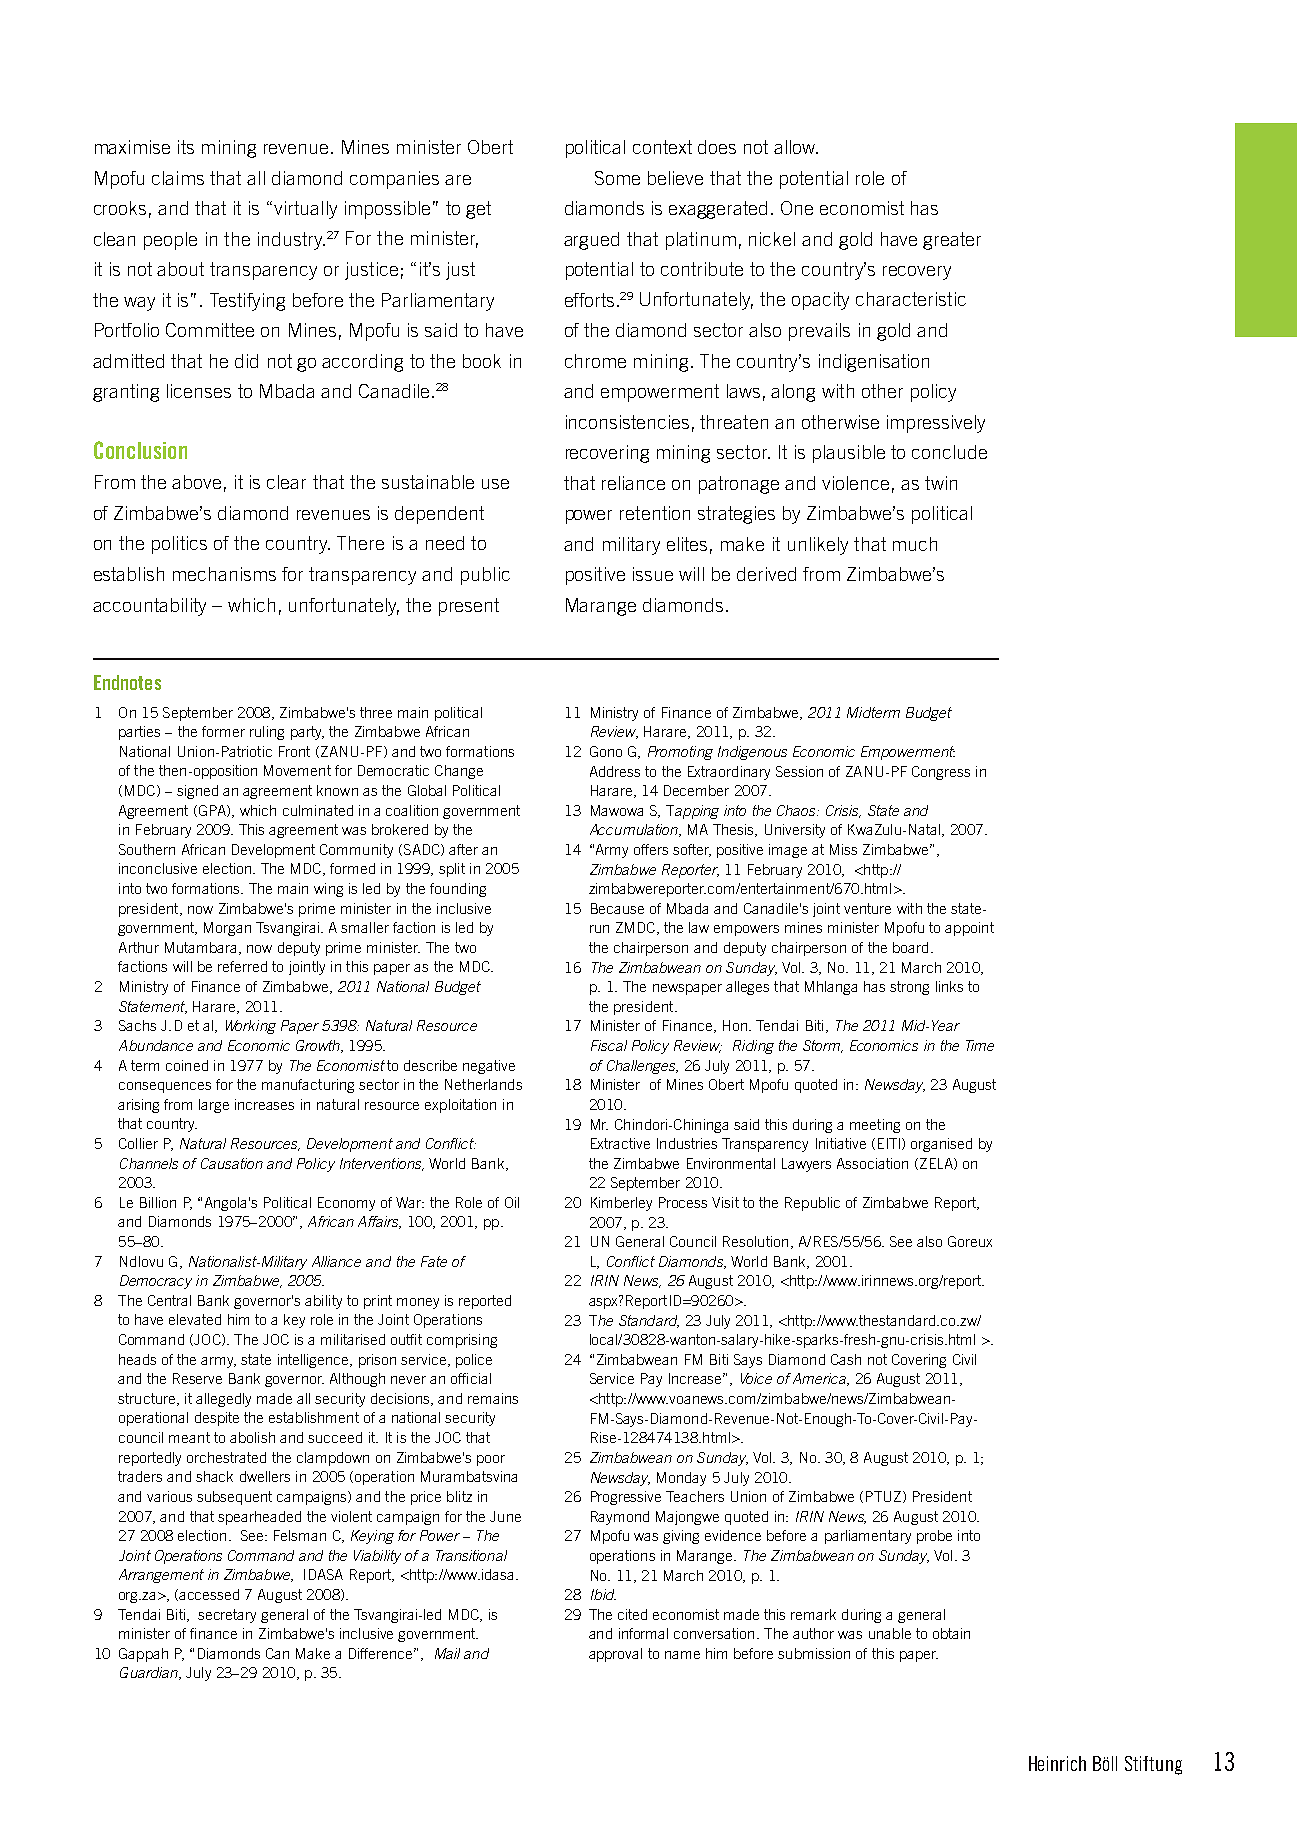  Describe the element at coordinates (910, 947) in the screenshot. I see `board` at that location.
